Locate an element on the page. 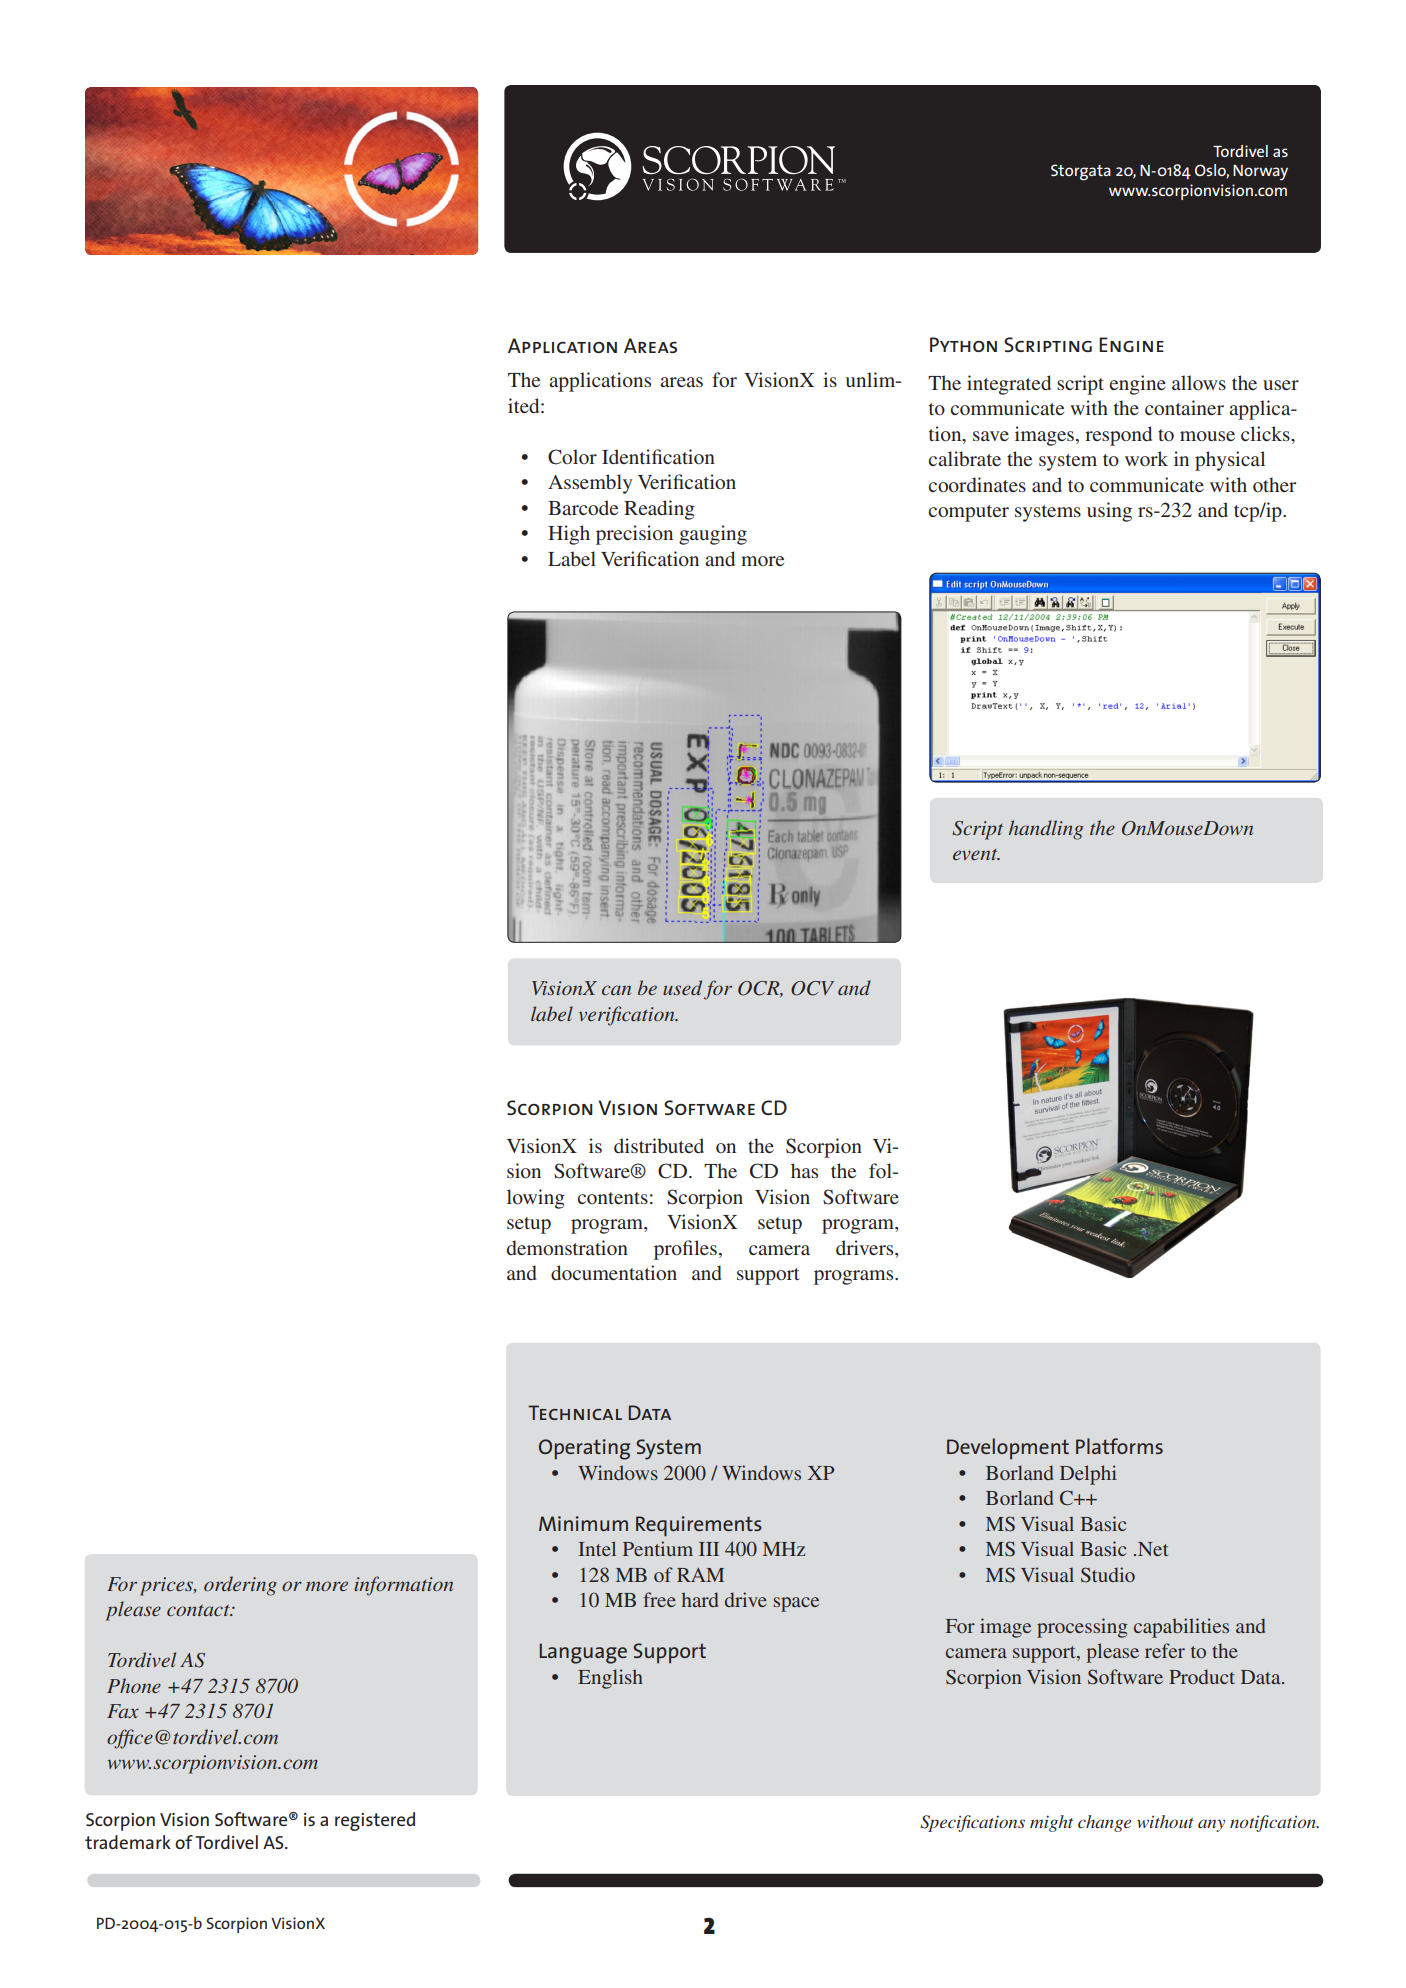  gauging is located at coordinates (713, 535).
